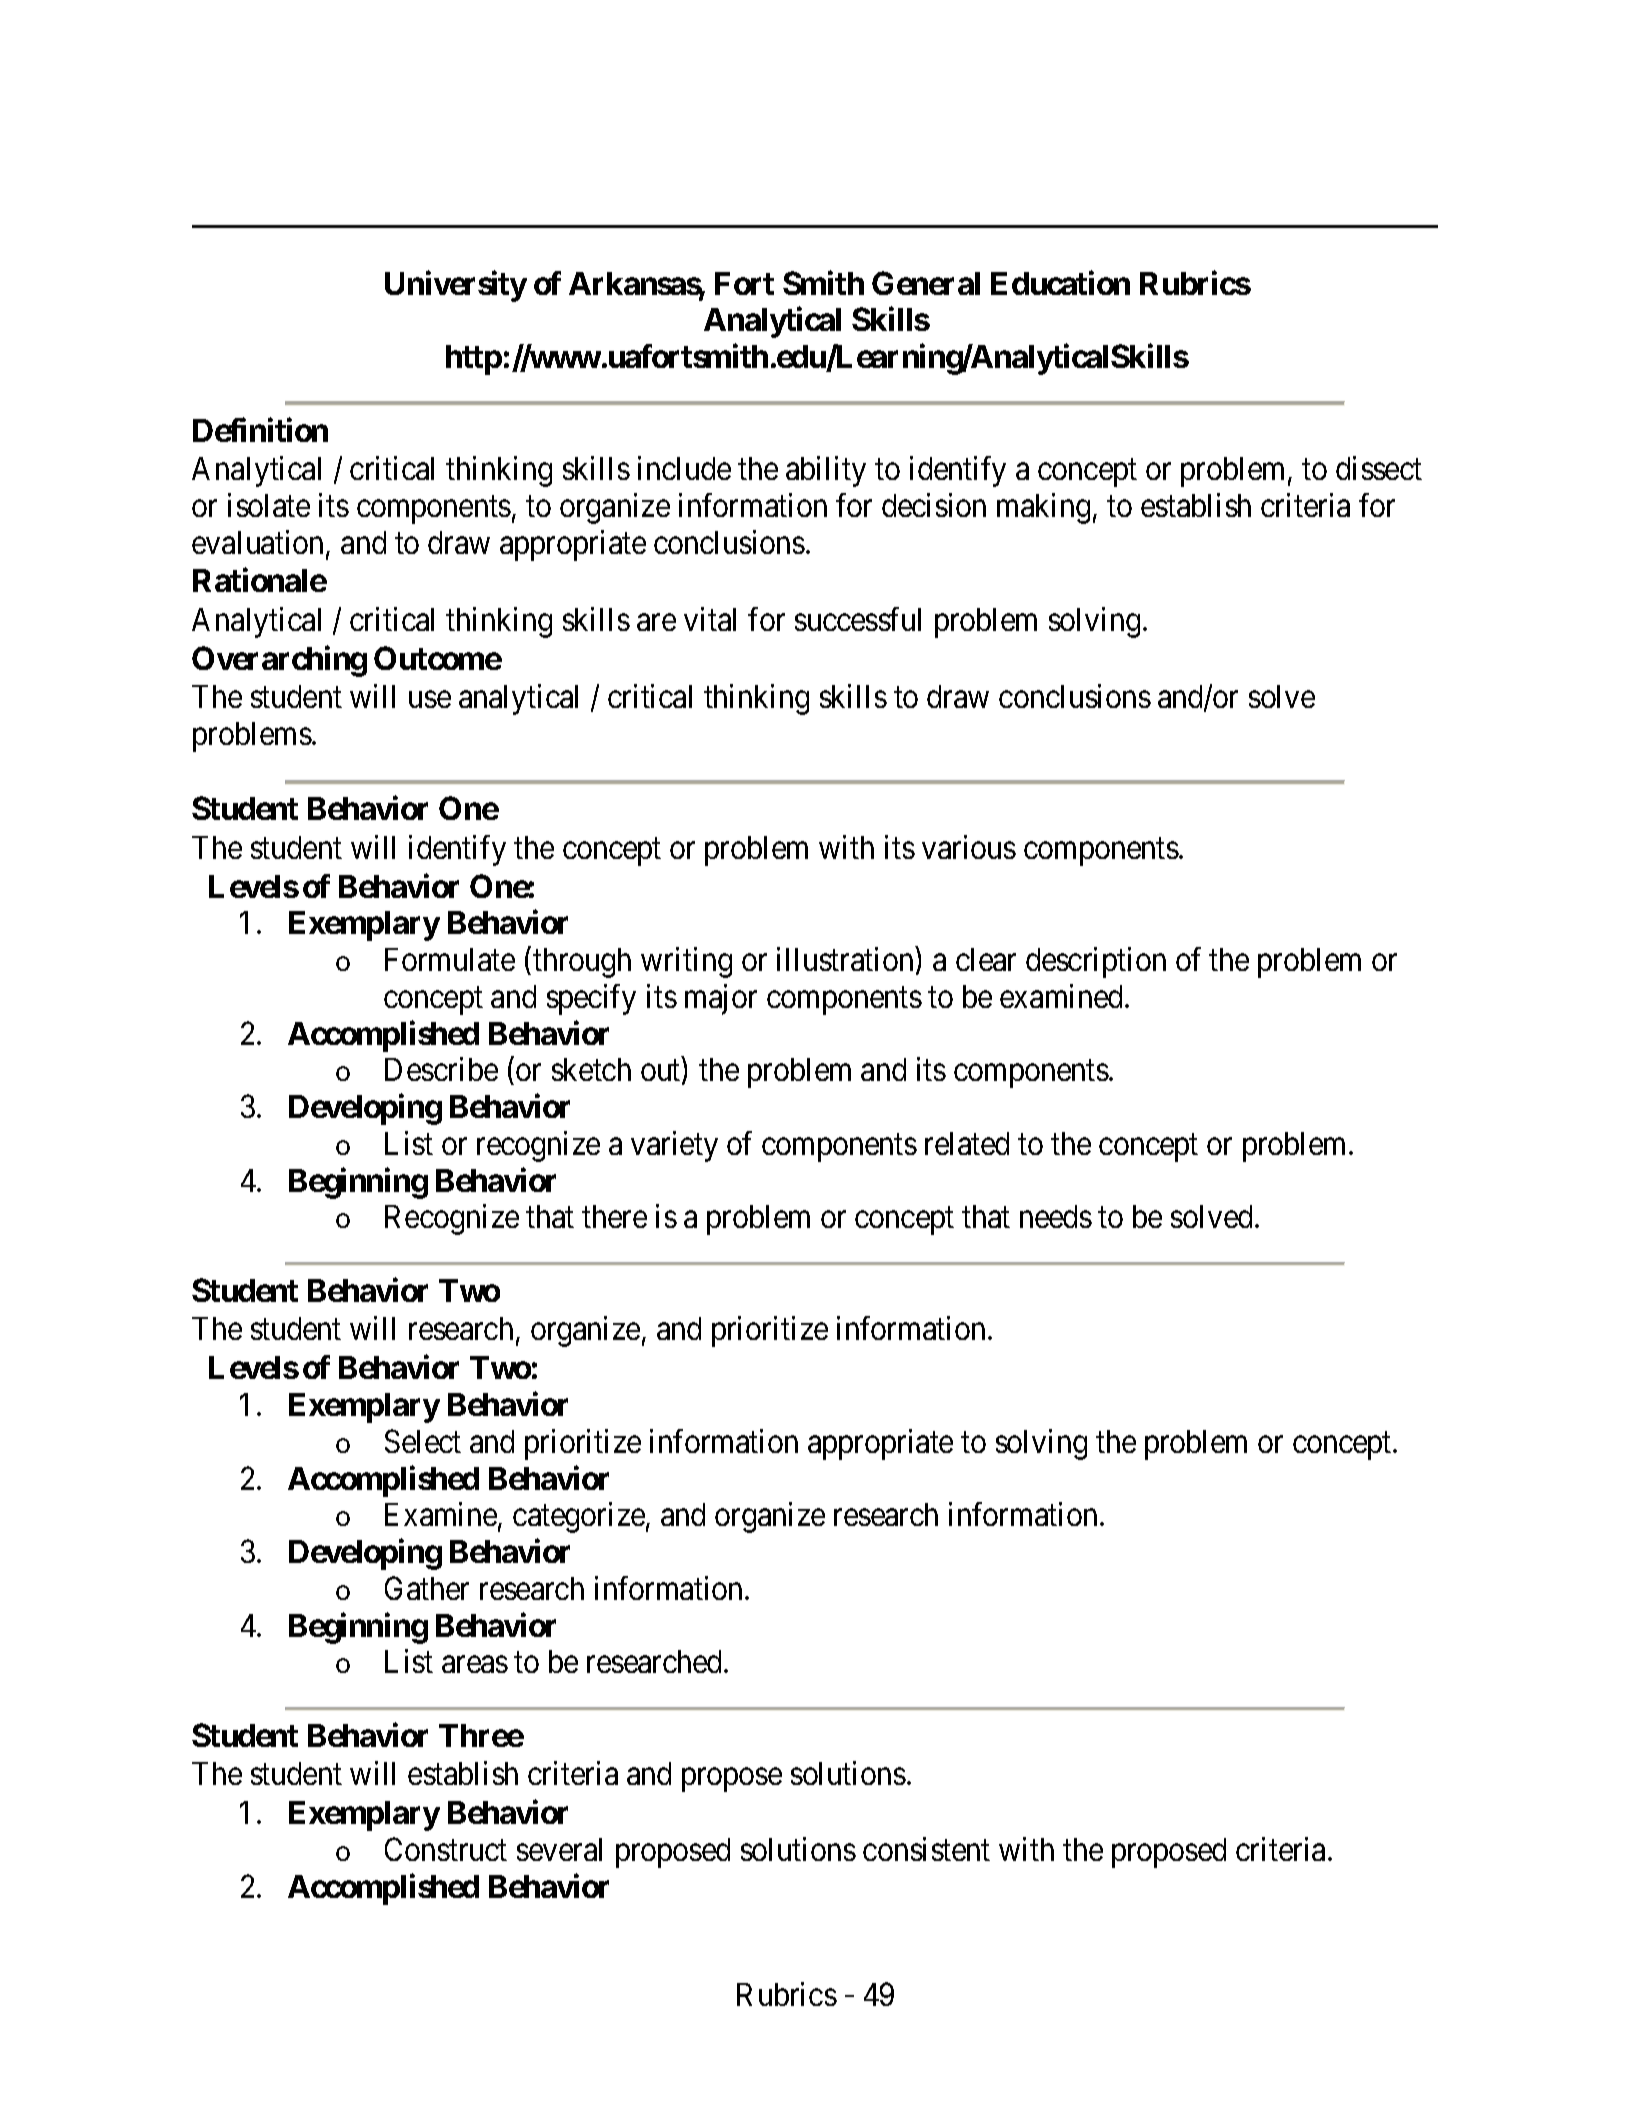 The image size is (1630, 2110). Describe the element at coordinates (559, 1849) in the screenshot. I see `several` at that location.
